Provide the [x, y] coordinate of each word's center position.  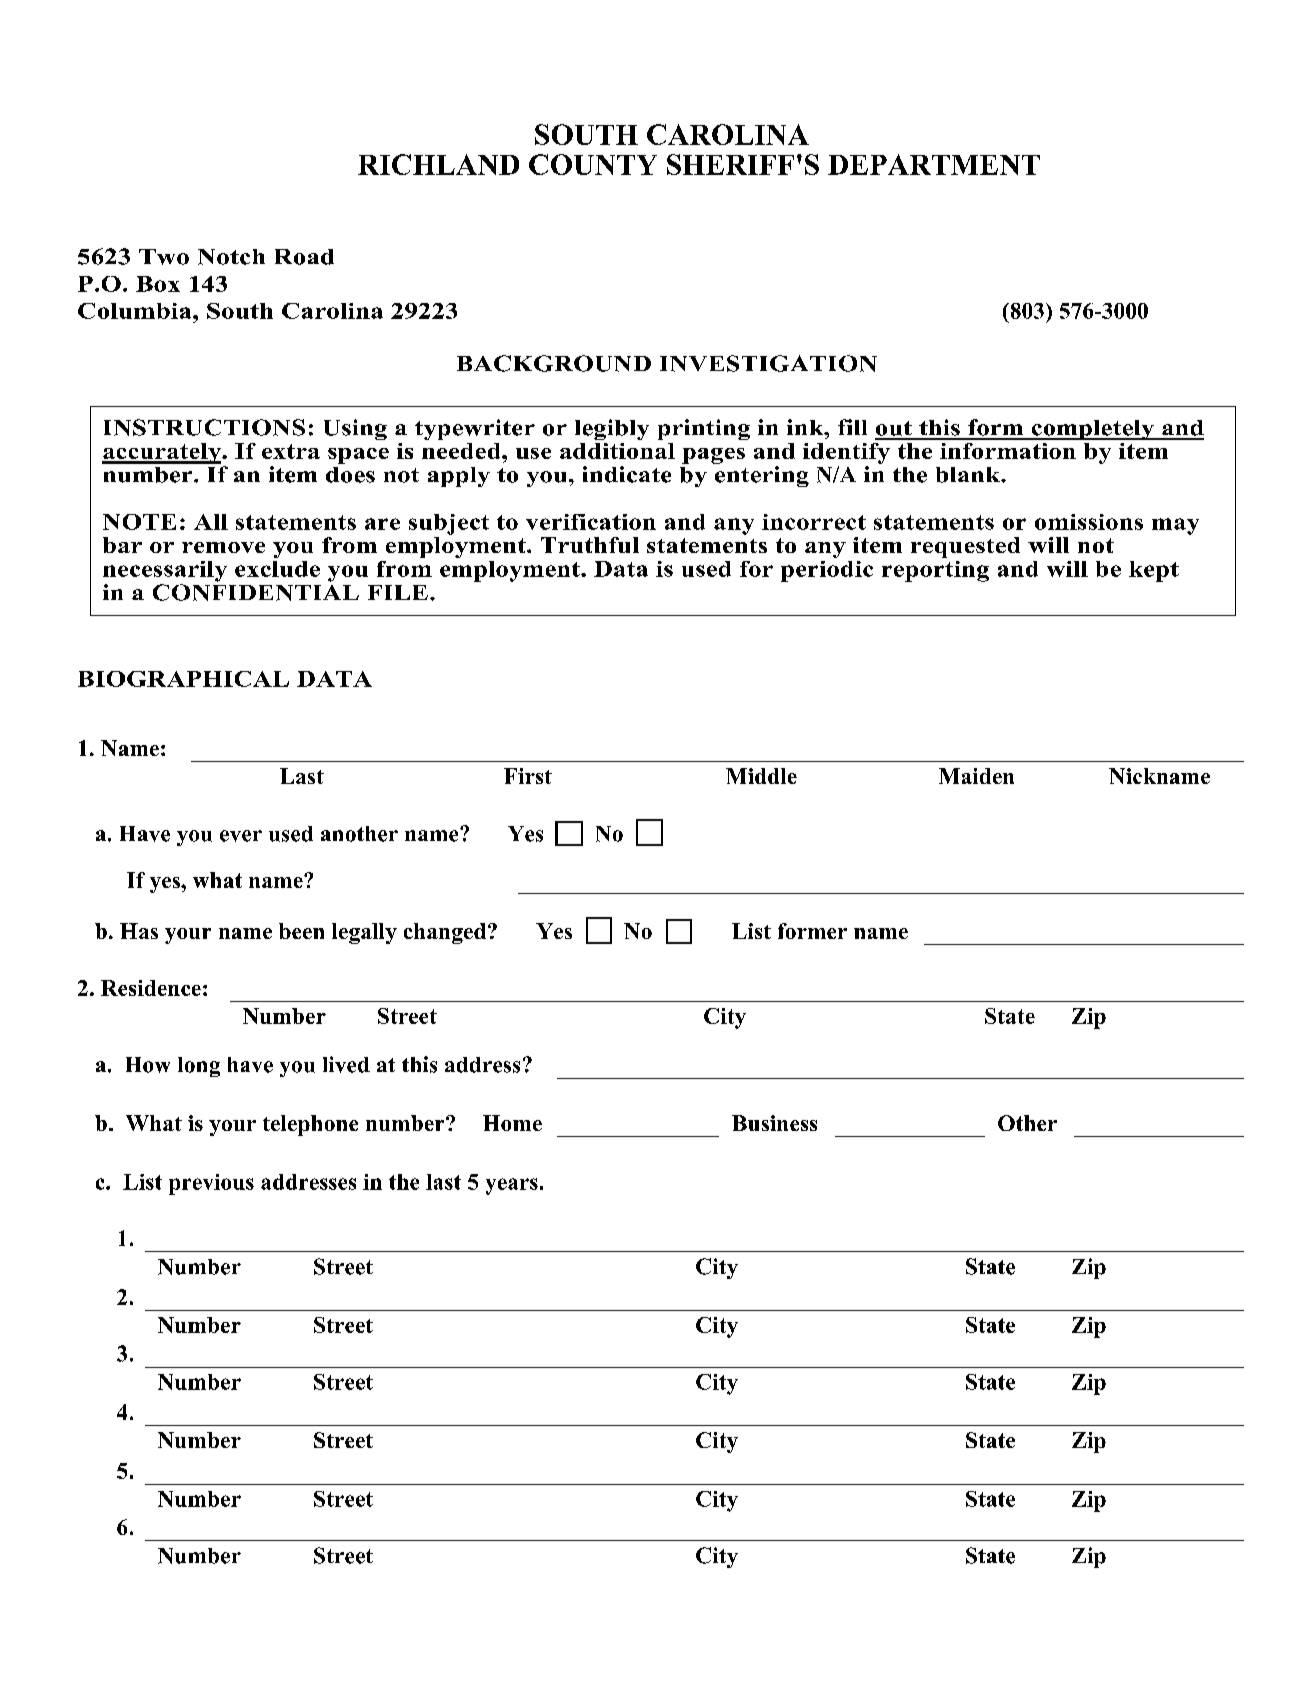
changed [445, 933]
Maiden [976, 776]
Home [512, 1123]
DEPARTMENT [934, 164]
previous [211, 1184]
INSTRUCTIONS [204, 427]
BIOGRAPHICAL [183, 679]
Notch [231, 257]
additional [617, 451]
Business [774, 1123]
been [301, 931]
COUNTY [593, 164]
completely [1093, 430]
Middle [761, 776]
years [512, 1186]
